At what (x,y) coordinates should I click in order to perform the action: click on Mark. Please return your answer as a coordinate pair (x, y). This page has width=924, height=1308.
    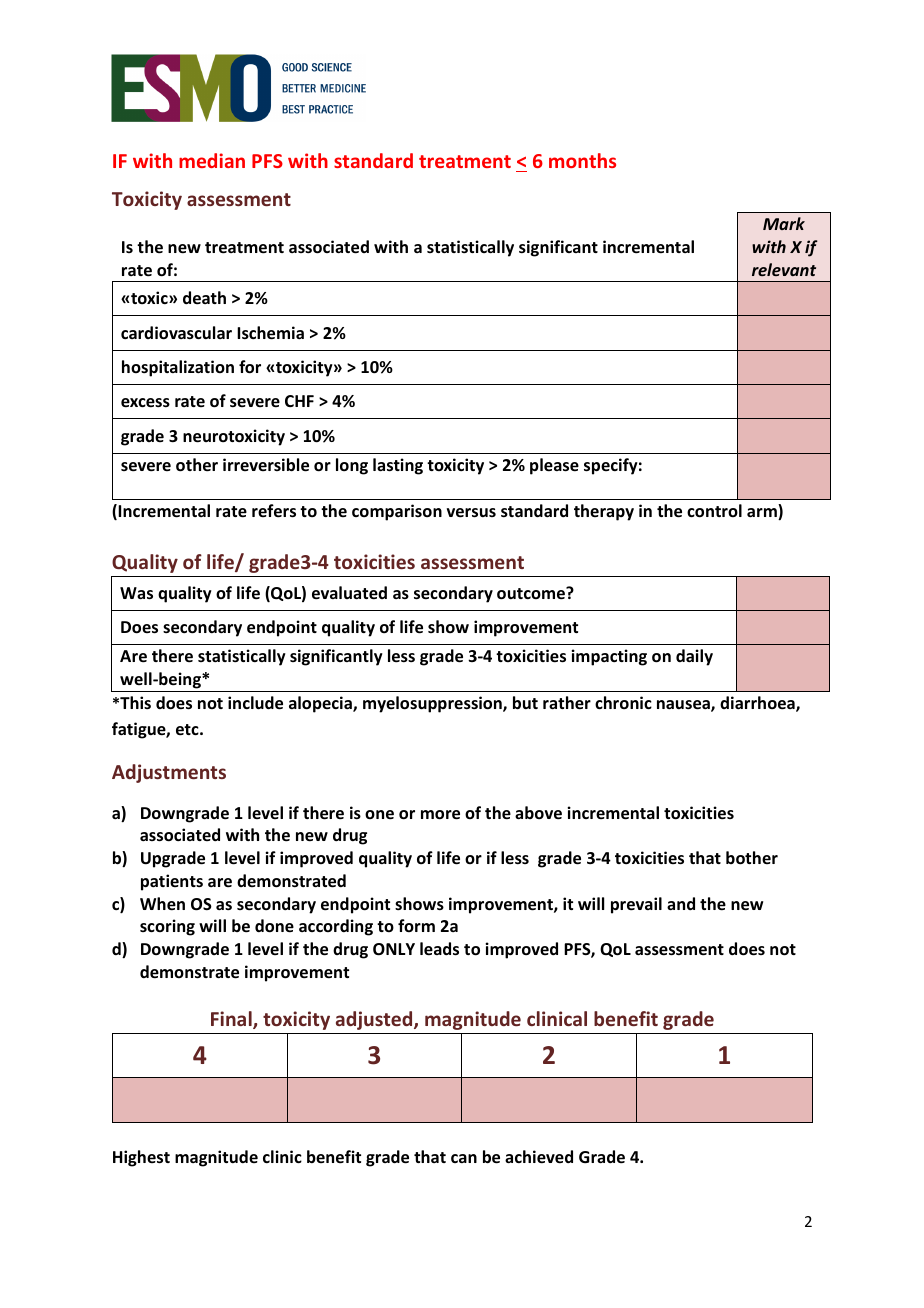
    Looking at the image, I should click on (784, 223).
